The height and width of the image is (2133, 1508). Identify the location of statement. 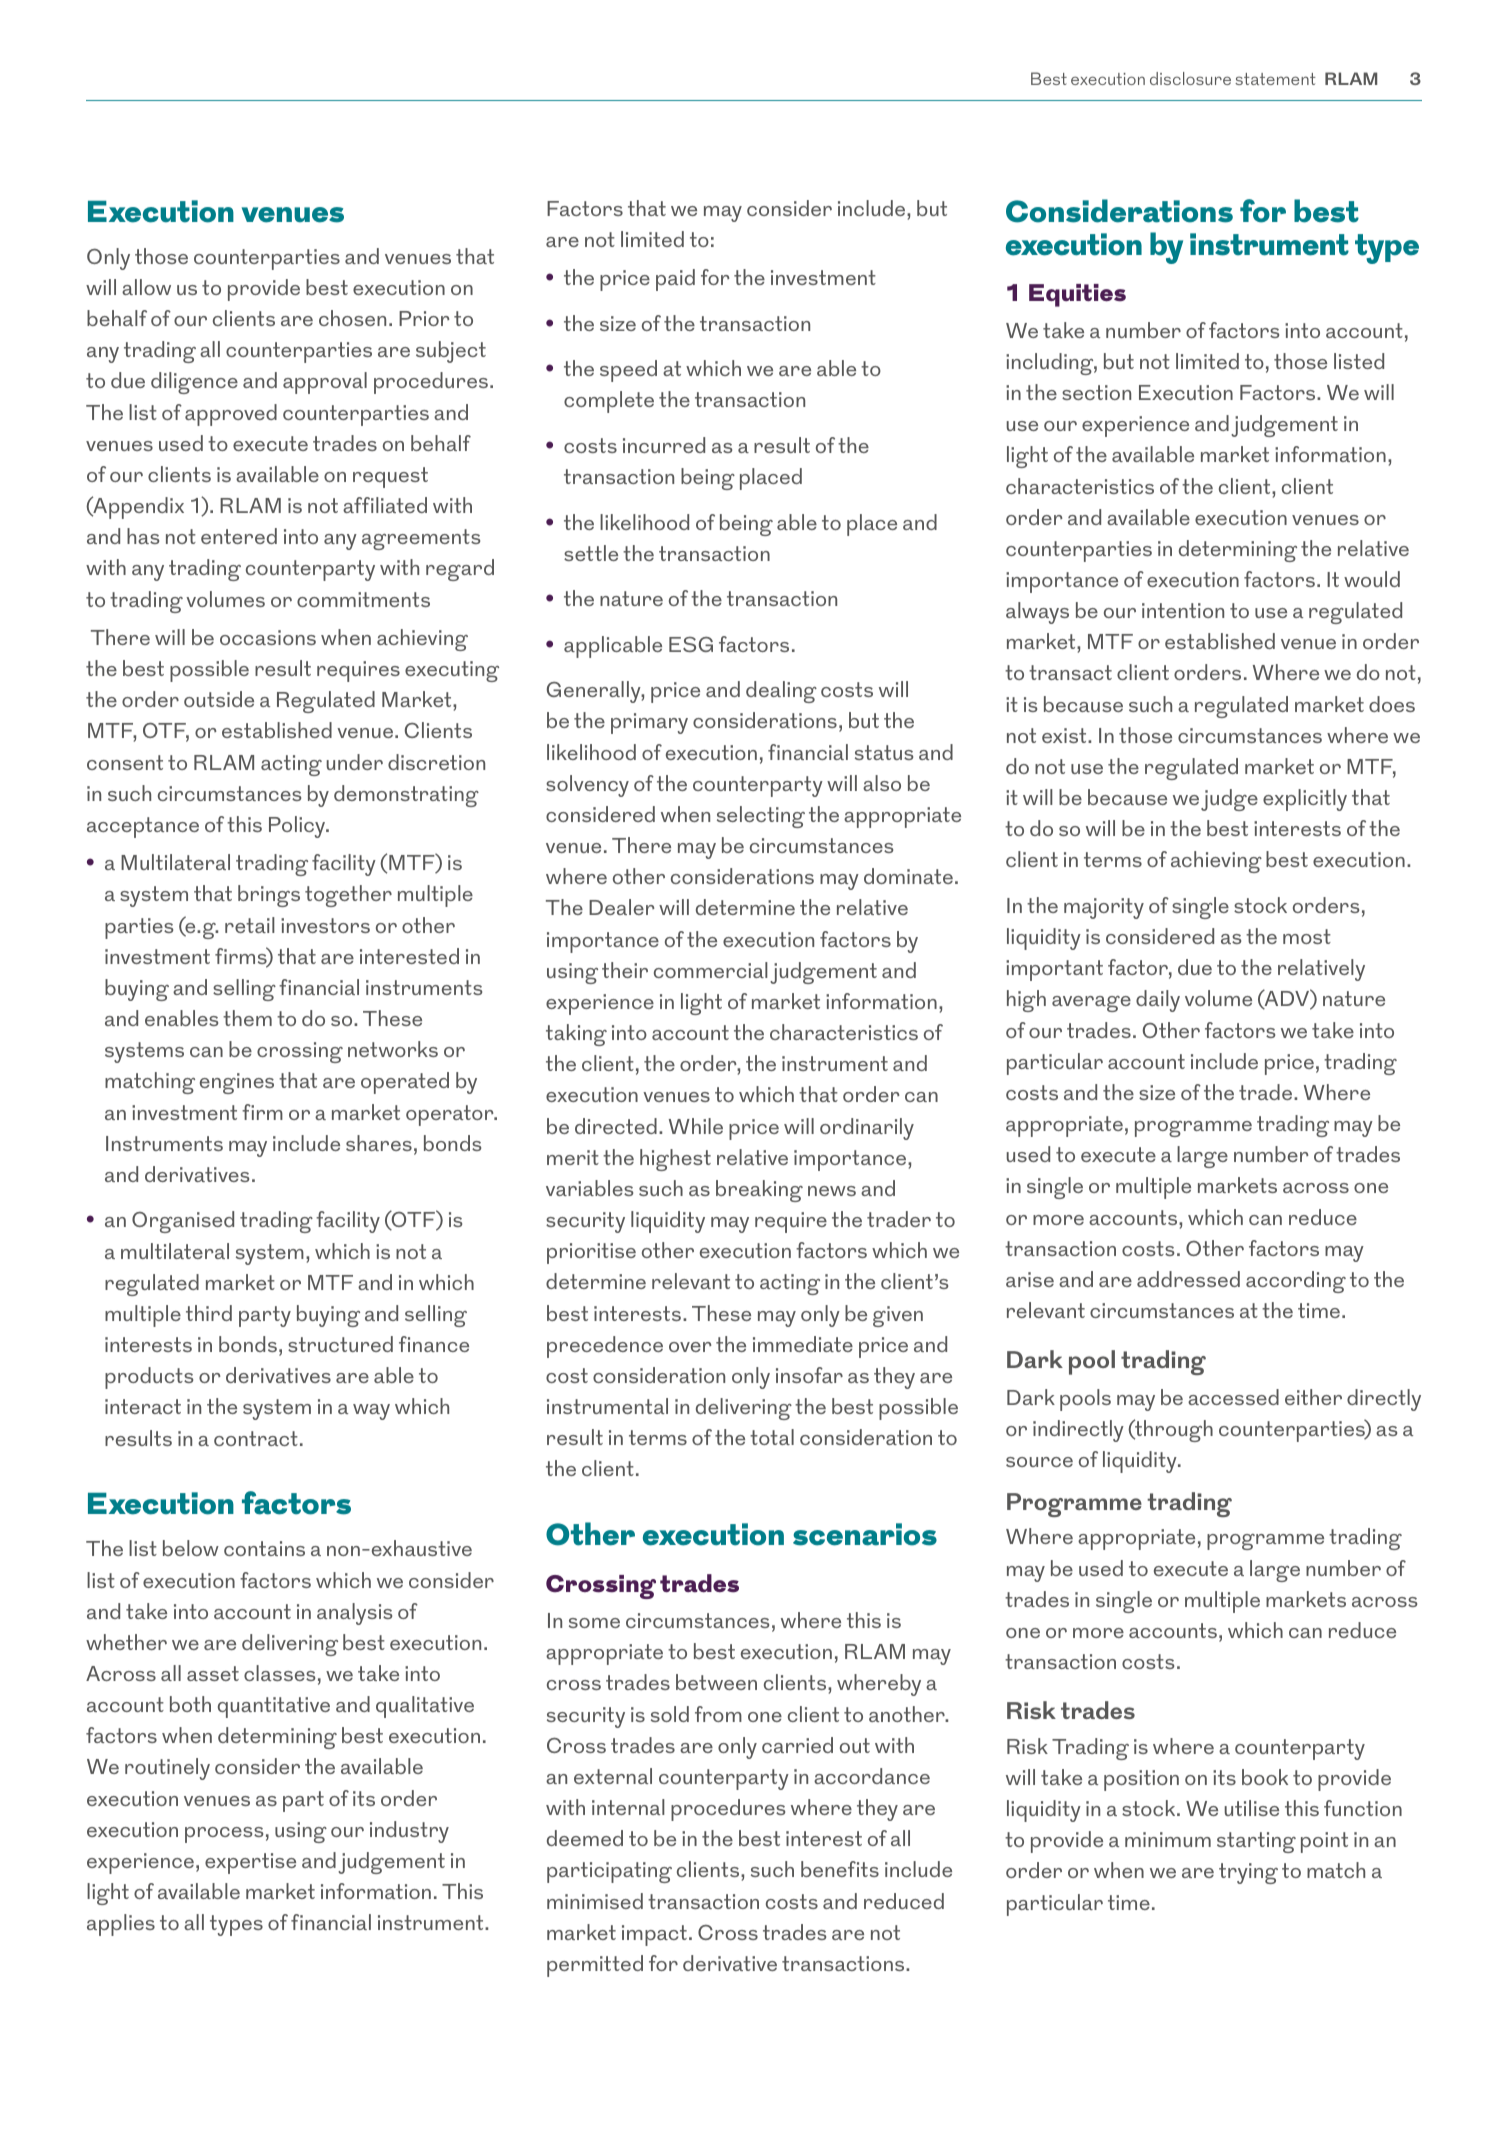
(1275, 79).
